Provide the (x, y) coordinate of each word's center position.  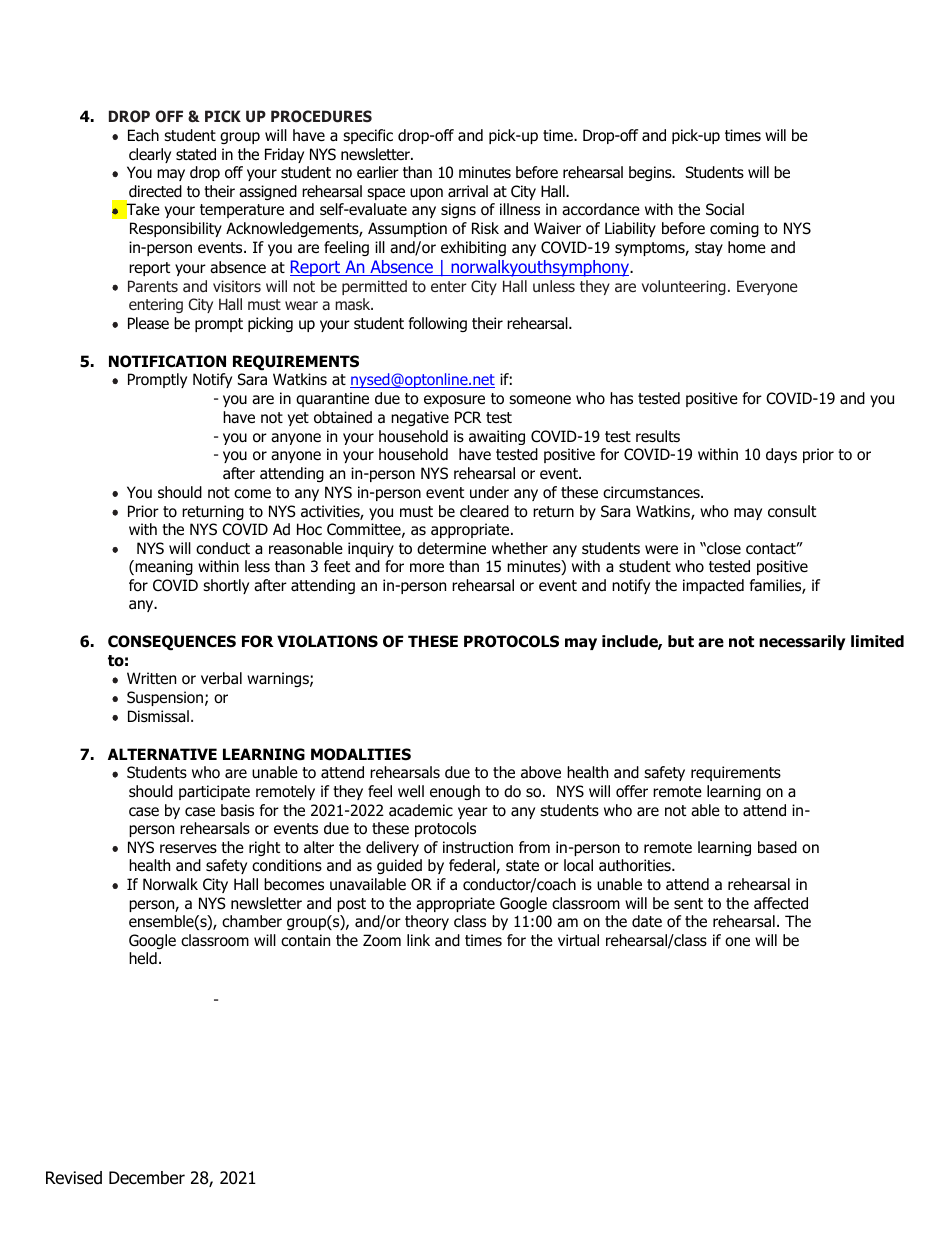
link (418, 940)
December (147, 1178)
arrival (468, 191)
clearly (150, 155)
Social (725, 209)
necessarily (802, 642)
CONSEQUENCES (172, 643)
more (427, 568)
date (647, 921)
